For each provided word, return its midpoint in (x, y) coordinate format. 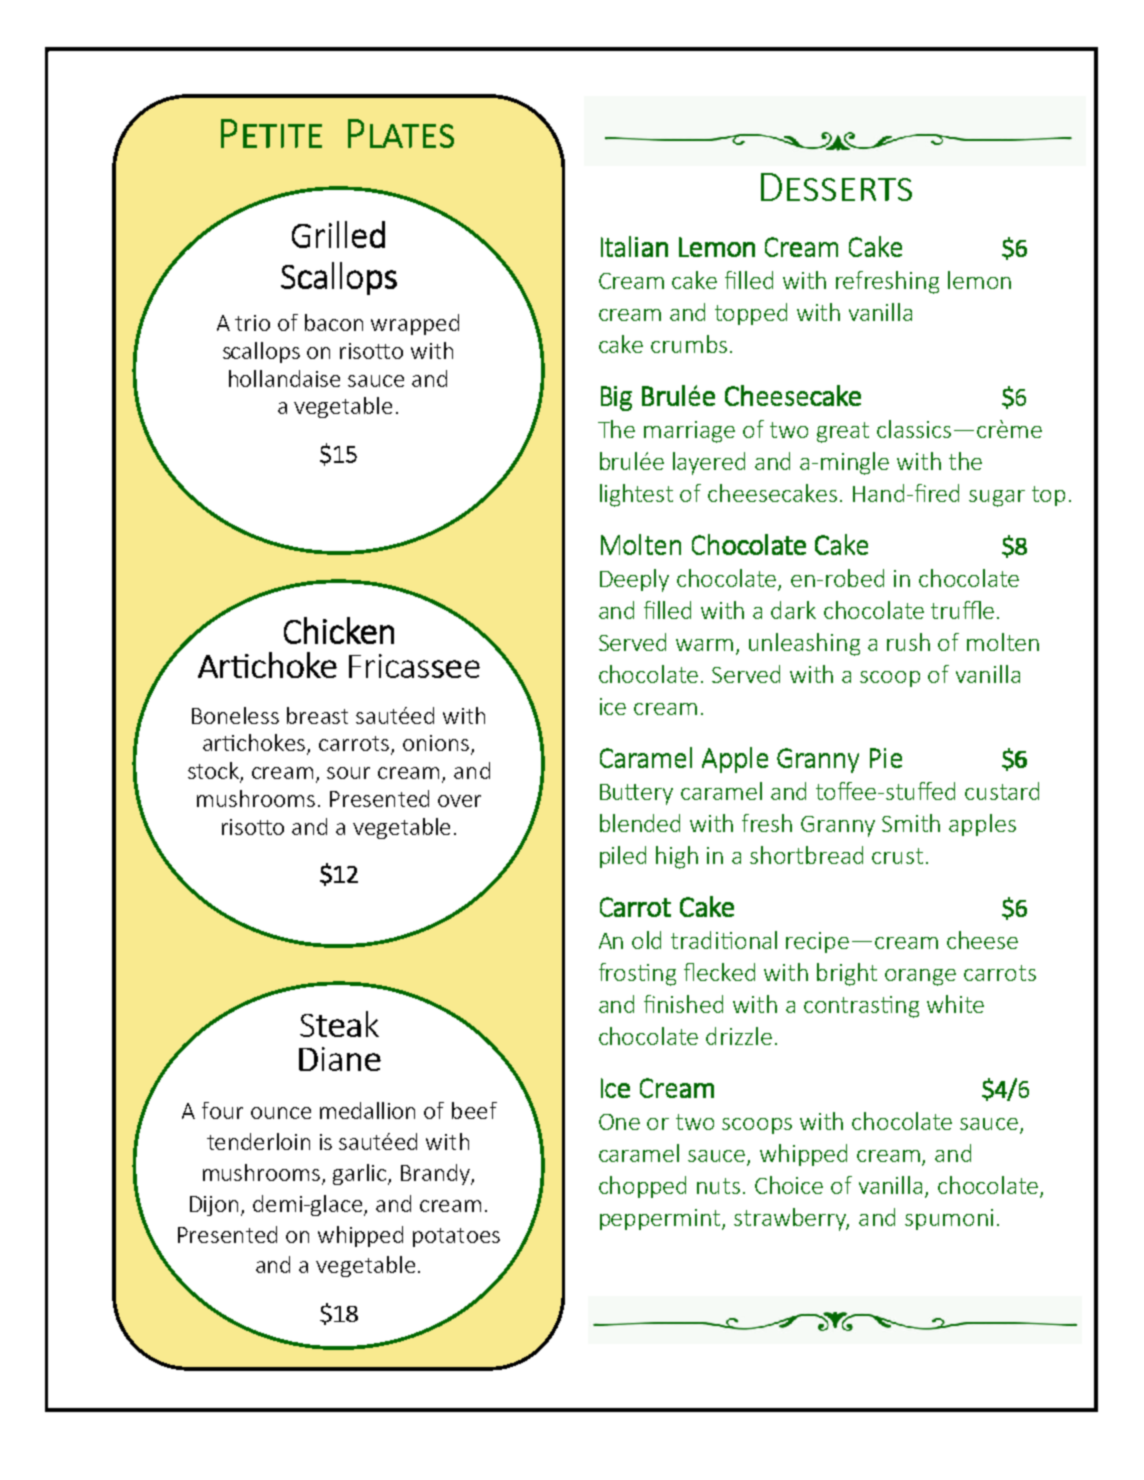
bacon (334, 322)
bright (847, 974)
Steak (339, 1024)
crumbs (689, 344)
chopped (642, 1187)
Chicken (339, 630)
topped (751, 314)
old (646, 940)
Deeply (634, 580)
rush (908, 642)
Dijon (214, 1206)
